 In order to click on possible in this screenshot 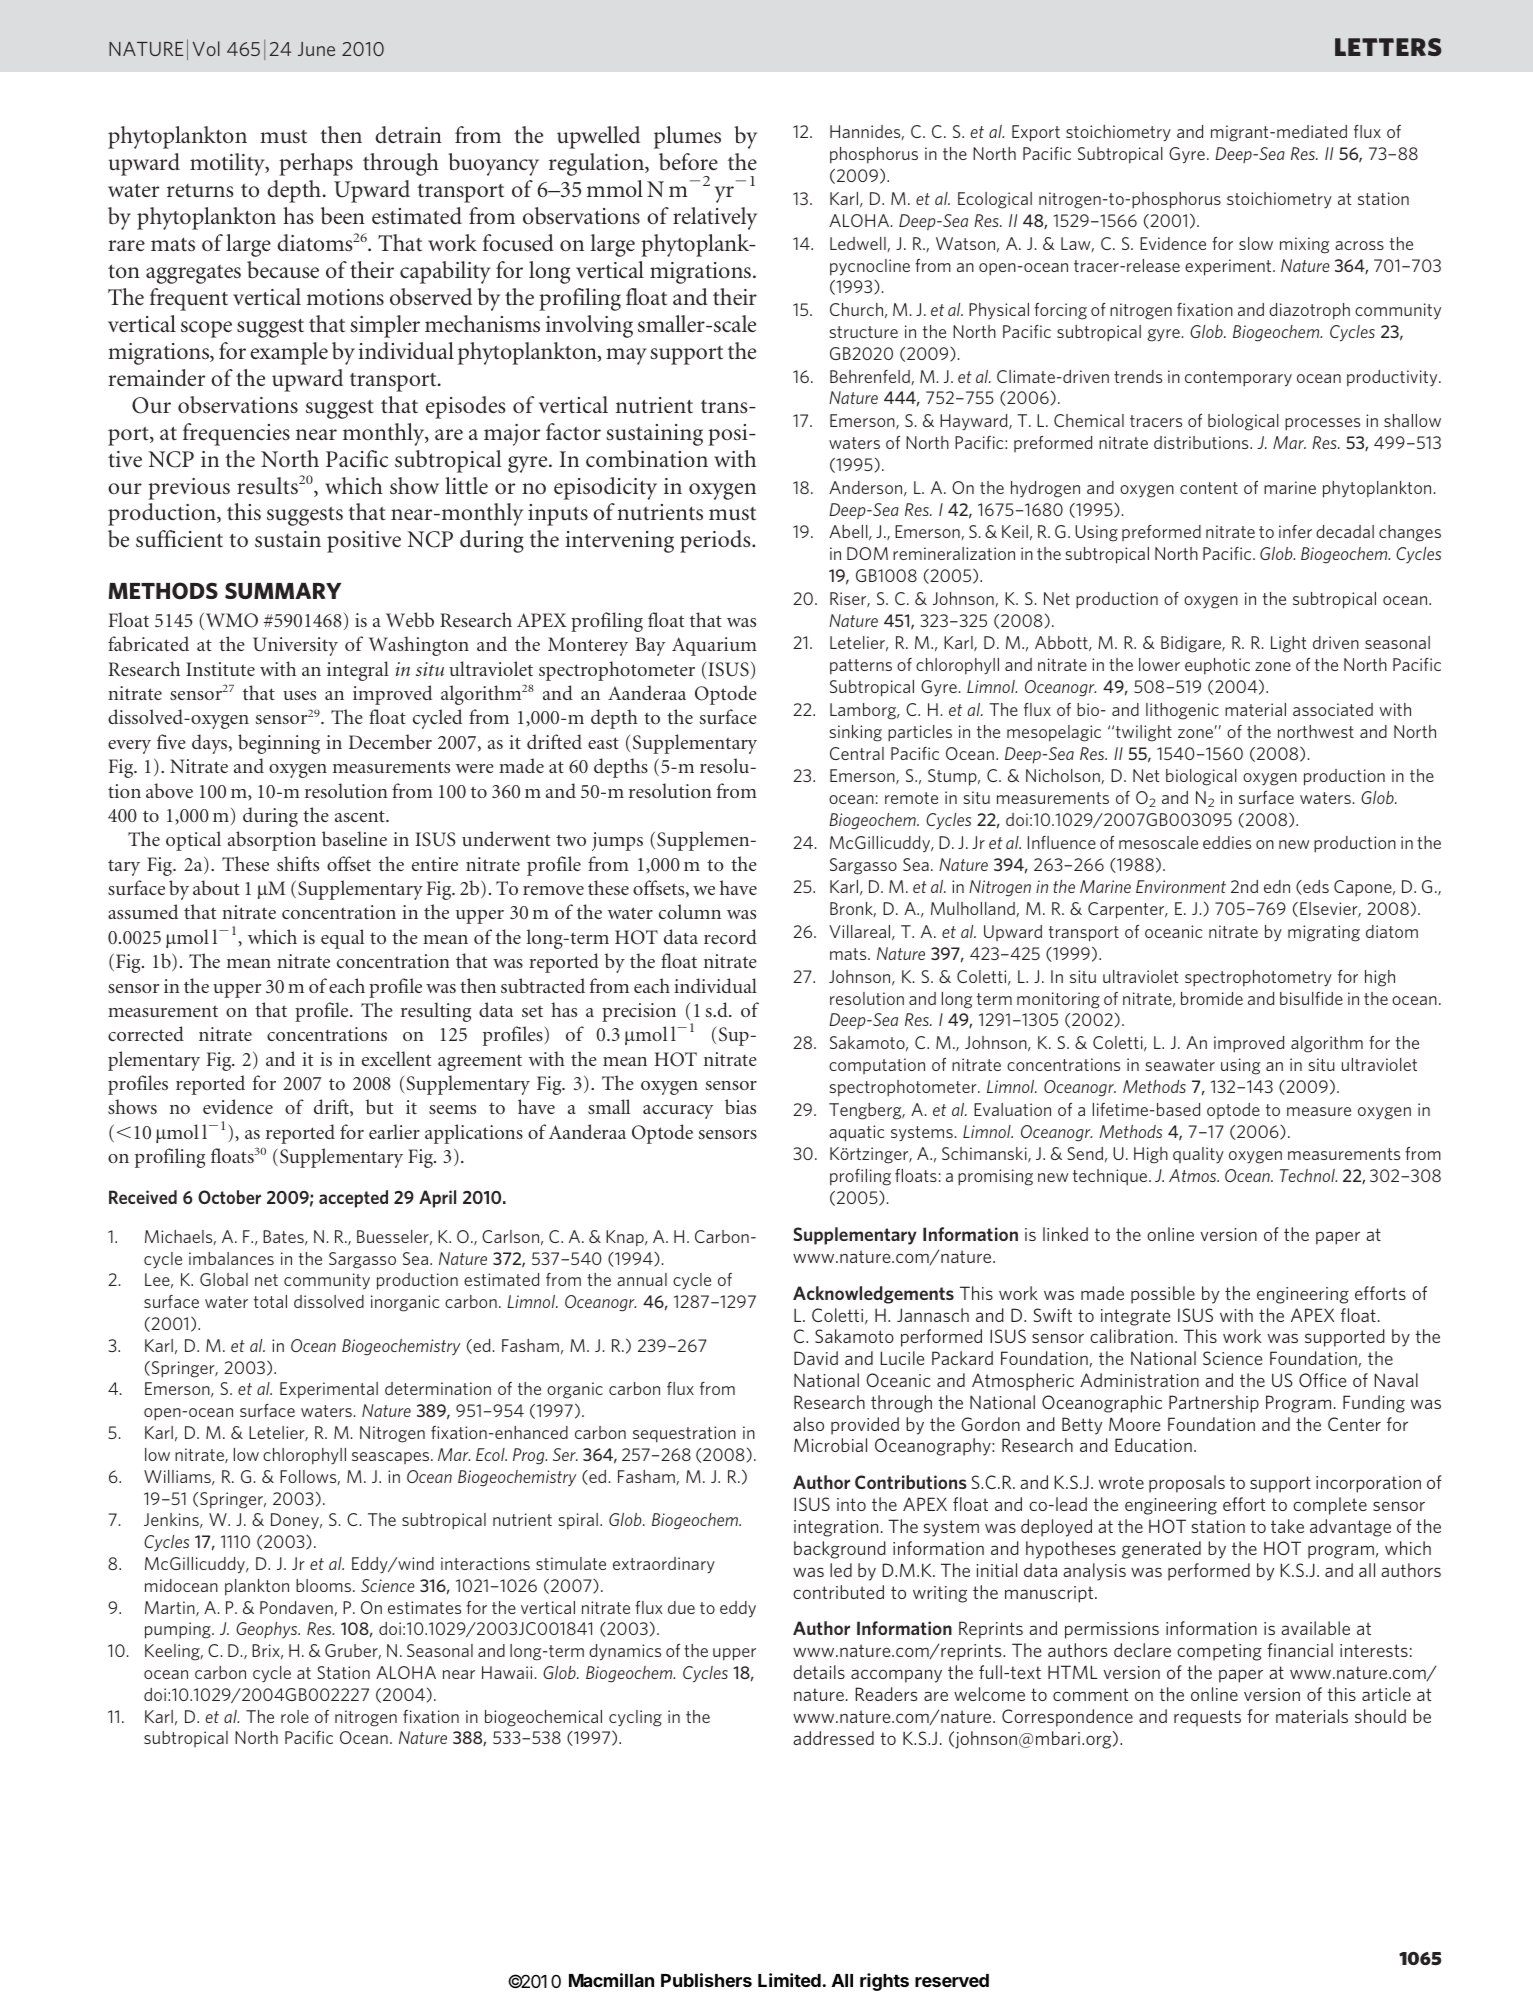, I will do `click(1163, 1295)`.
